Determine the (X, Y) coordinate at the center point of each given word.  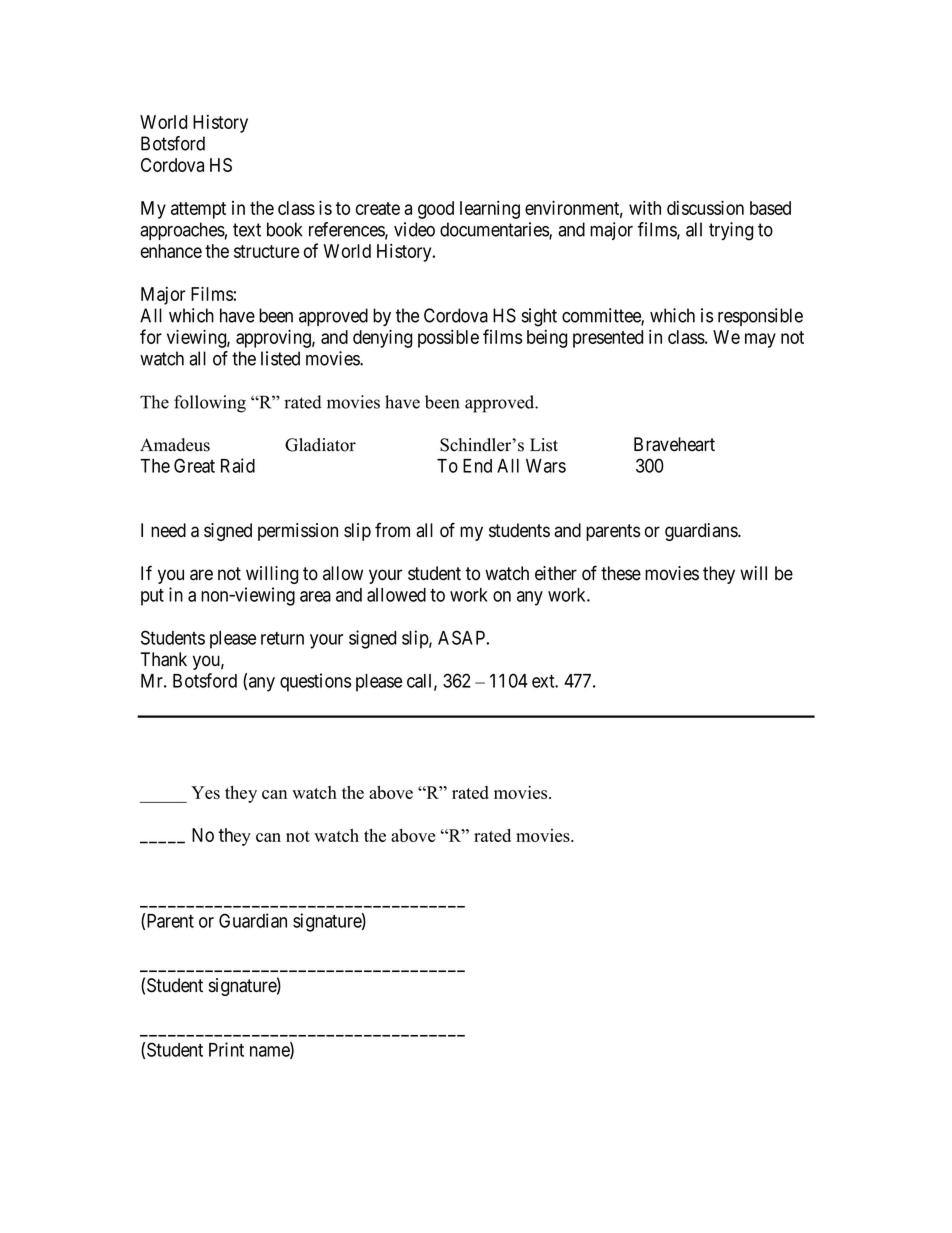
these (621, 573)
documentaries (495, 230)
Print (226, 1049)
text (247, 230)
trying (731, 231)
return (282, 638)
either (556, 573)
